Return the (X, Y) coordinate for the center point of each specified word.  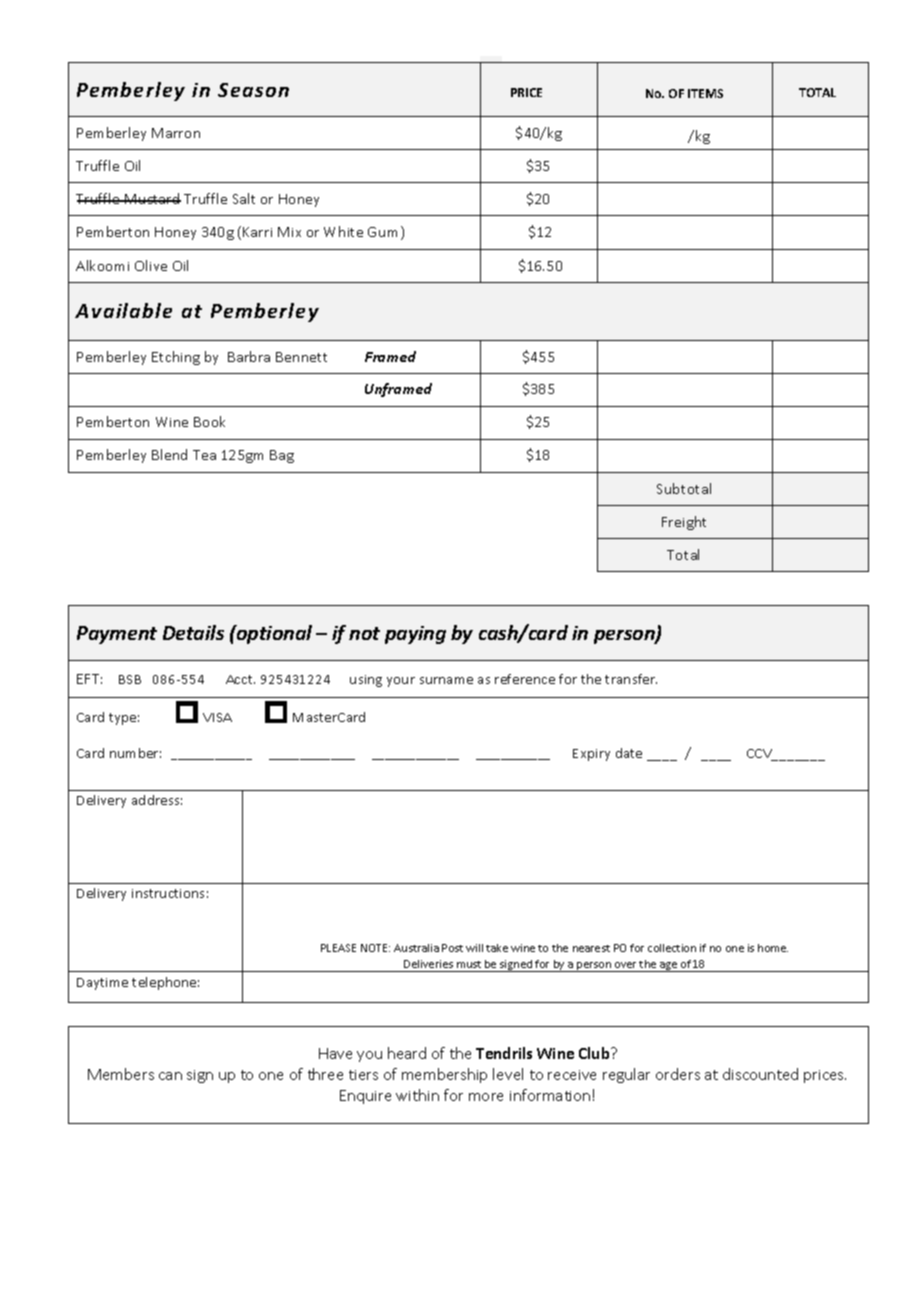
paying (415, 635)
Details (193, 632)
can (170, 1076)
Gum (382, 232)
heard (407, 1053)
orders (678, 1074)
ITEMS (705, 93)
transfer (631, 679)
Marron (176, 133)
